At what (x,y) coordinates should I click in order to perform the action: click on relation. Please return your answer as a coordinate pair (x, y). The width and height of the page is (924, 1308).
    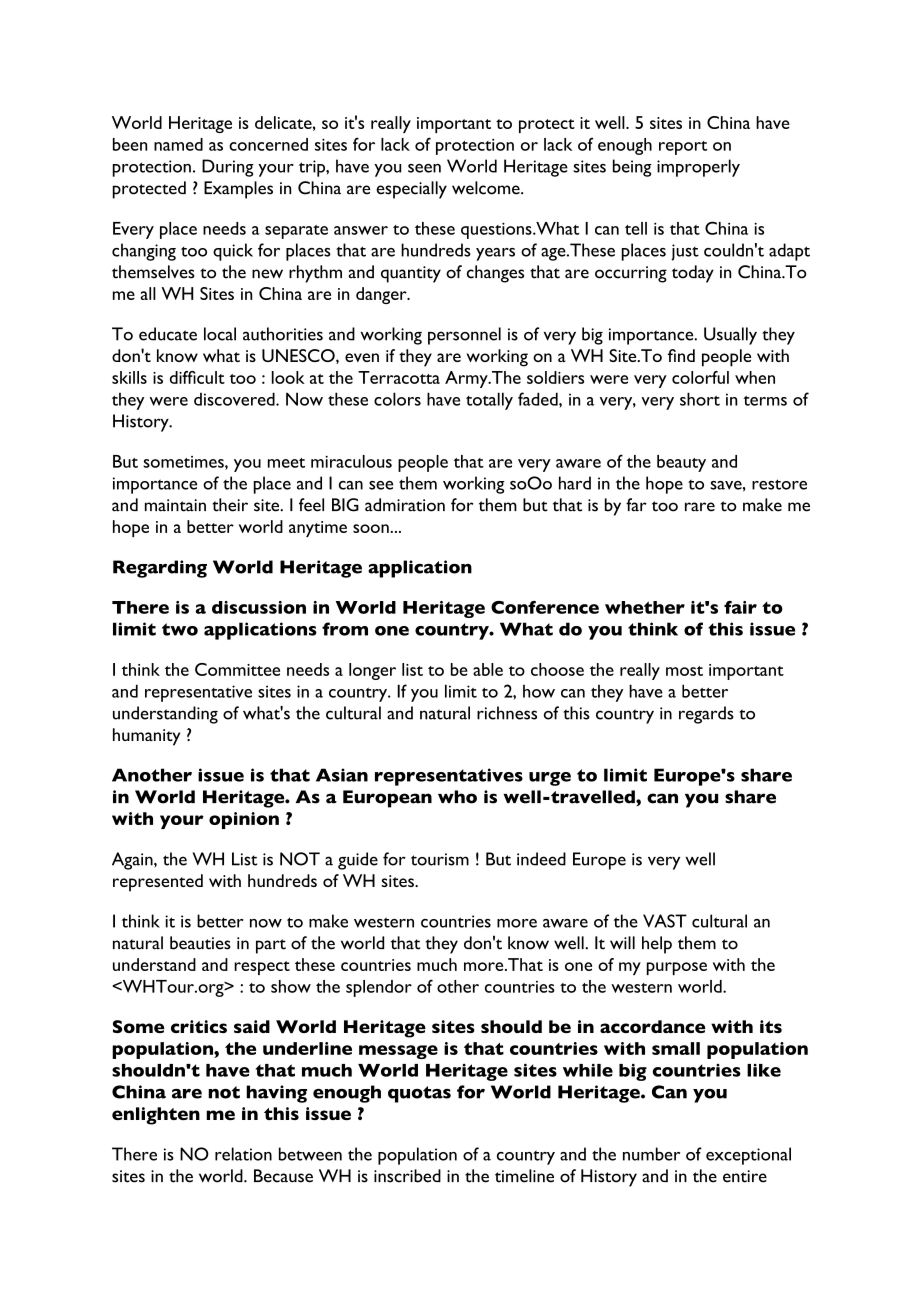
    Looking at the image, I should click on (243, 1154).
